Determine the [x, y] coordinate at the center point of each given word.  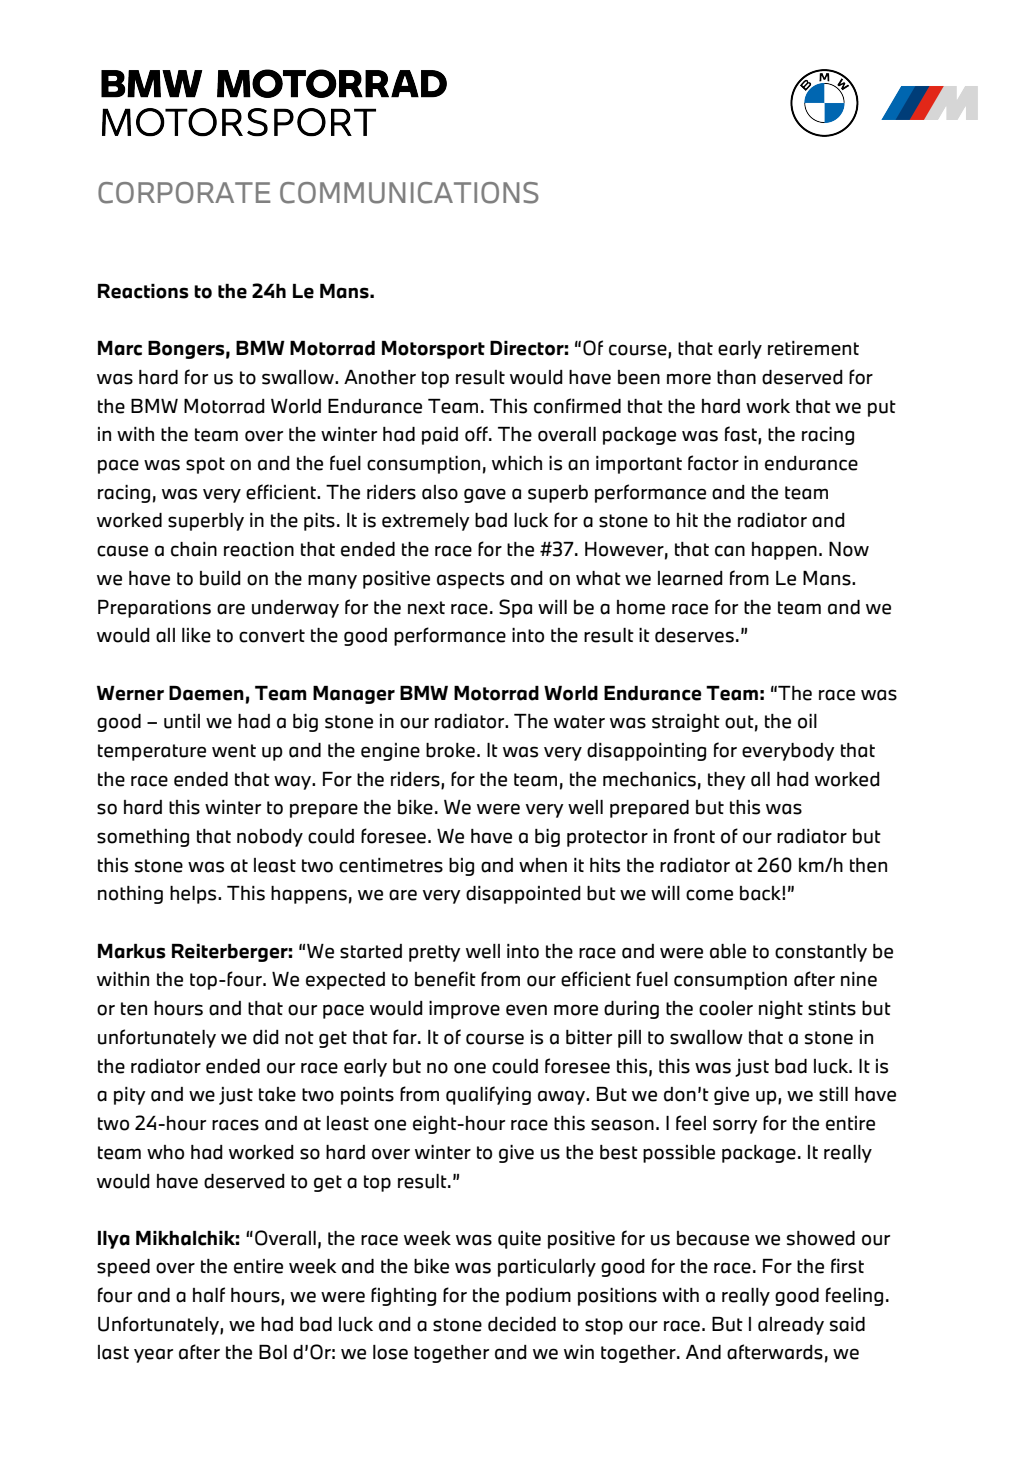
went [234, 751]
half [209, 1295]
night [781, 1010]
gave [485, 495]
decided [522, 1324]
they [727, 781]
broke [450, 750]
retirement [813, 348]
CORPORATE [184, 193]
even [526, 1010]
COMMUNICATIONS [409, 193]
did [266, 1037]
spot [205, 465]
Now [849, 549]
